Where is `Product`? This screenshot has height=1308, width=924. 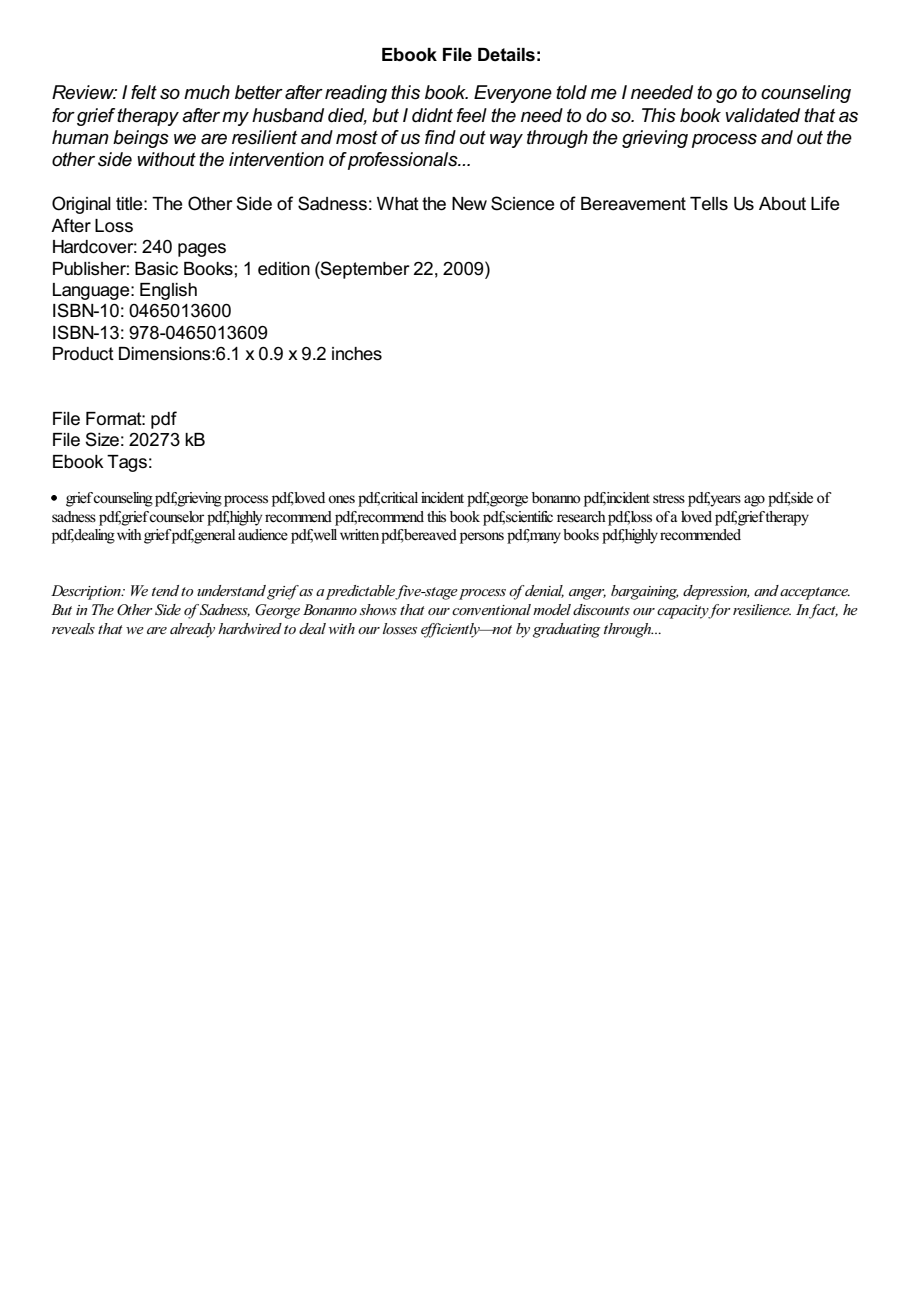
Product is located at coordinates (83, 354).
